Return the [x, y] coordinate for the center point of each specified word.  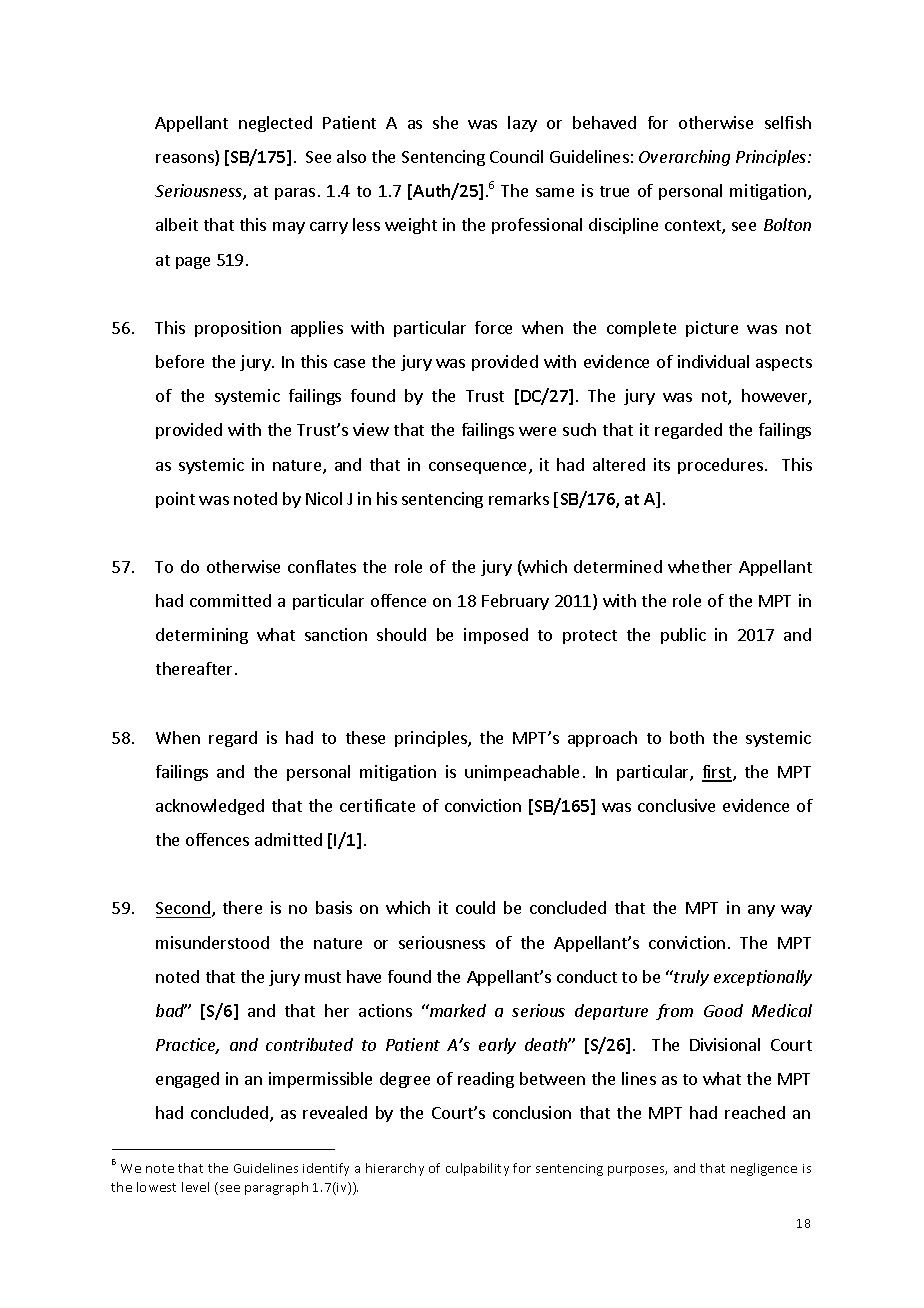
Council [516, 156]
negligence [764, 1169]
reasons [186, 160]
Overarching [684, 158]
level [195, 1187]
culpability [477, 1169]
